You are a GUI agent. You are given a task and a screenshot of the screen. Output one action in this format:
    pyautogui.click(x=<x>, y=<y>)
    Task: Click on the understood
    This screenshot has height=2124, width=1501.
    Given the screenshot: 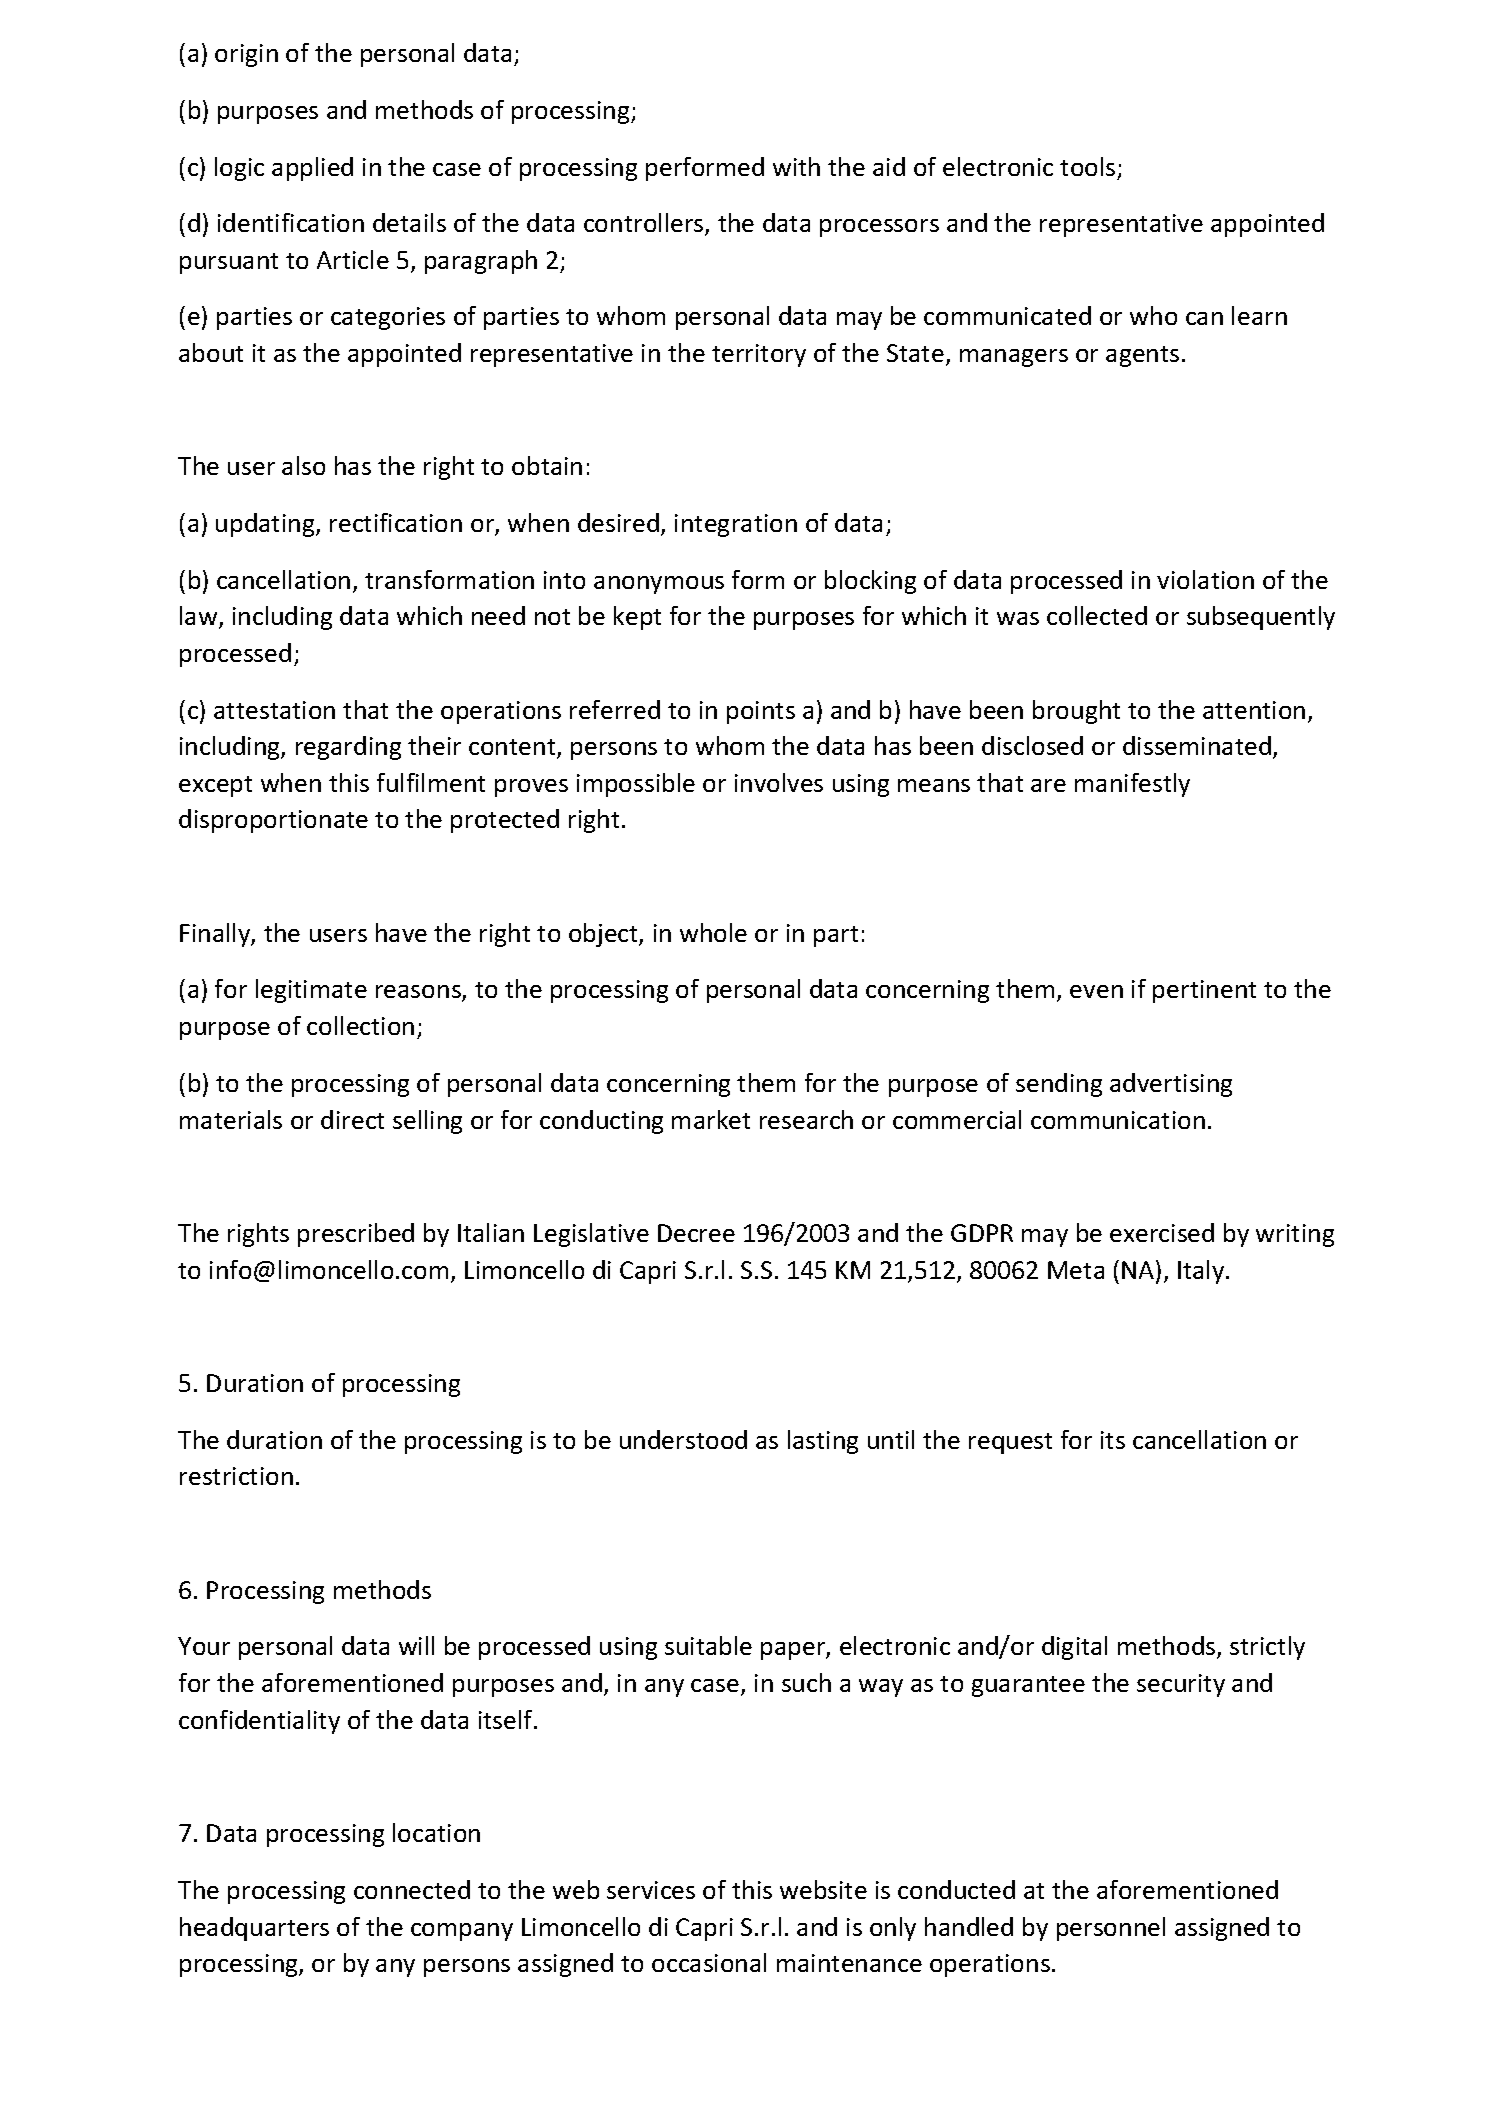 What is the action you would take?
    pyautogui.click(x=683, y=1439)
